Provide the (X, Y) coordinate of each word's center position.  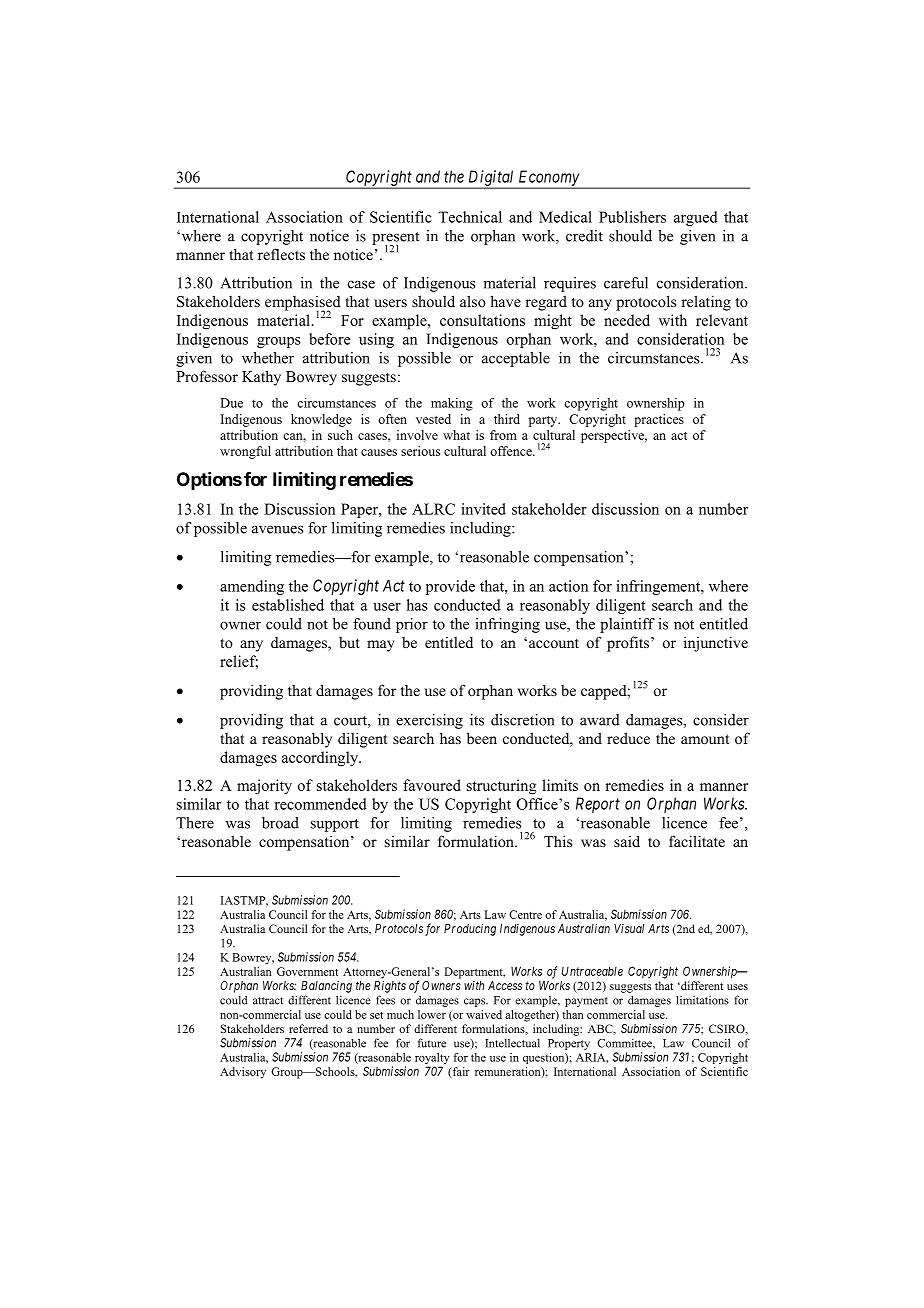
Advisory (243, 1073)
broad (280, 823)
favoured (432, 785)
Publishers (632, 217)
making (452, 404)
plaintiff (627, 625)
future (432, 1043)
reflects (281, 254)
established (288, 605)
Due (231, 403)
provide (450, 587)
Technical (470, 217)
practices (659, 420)
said (627, 841)
